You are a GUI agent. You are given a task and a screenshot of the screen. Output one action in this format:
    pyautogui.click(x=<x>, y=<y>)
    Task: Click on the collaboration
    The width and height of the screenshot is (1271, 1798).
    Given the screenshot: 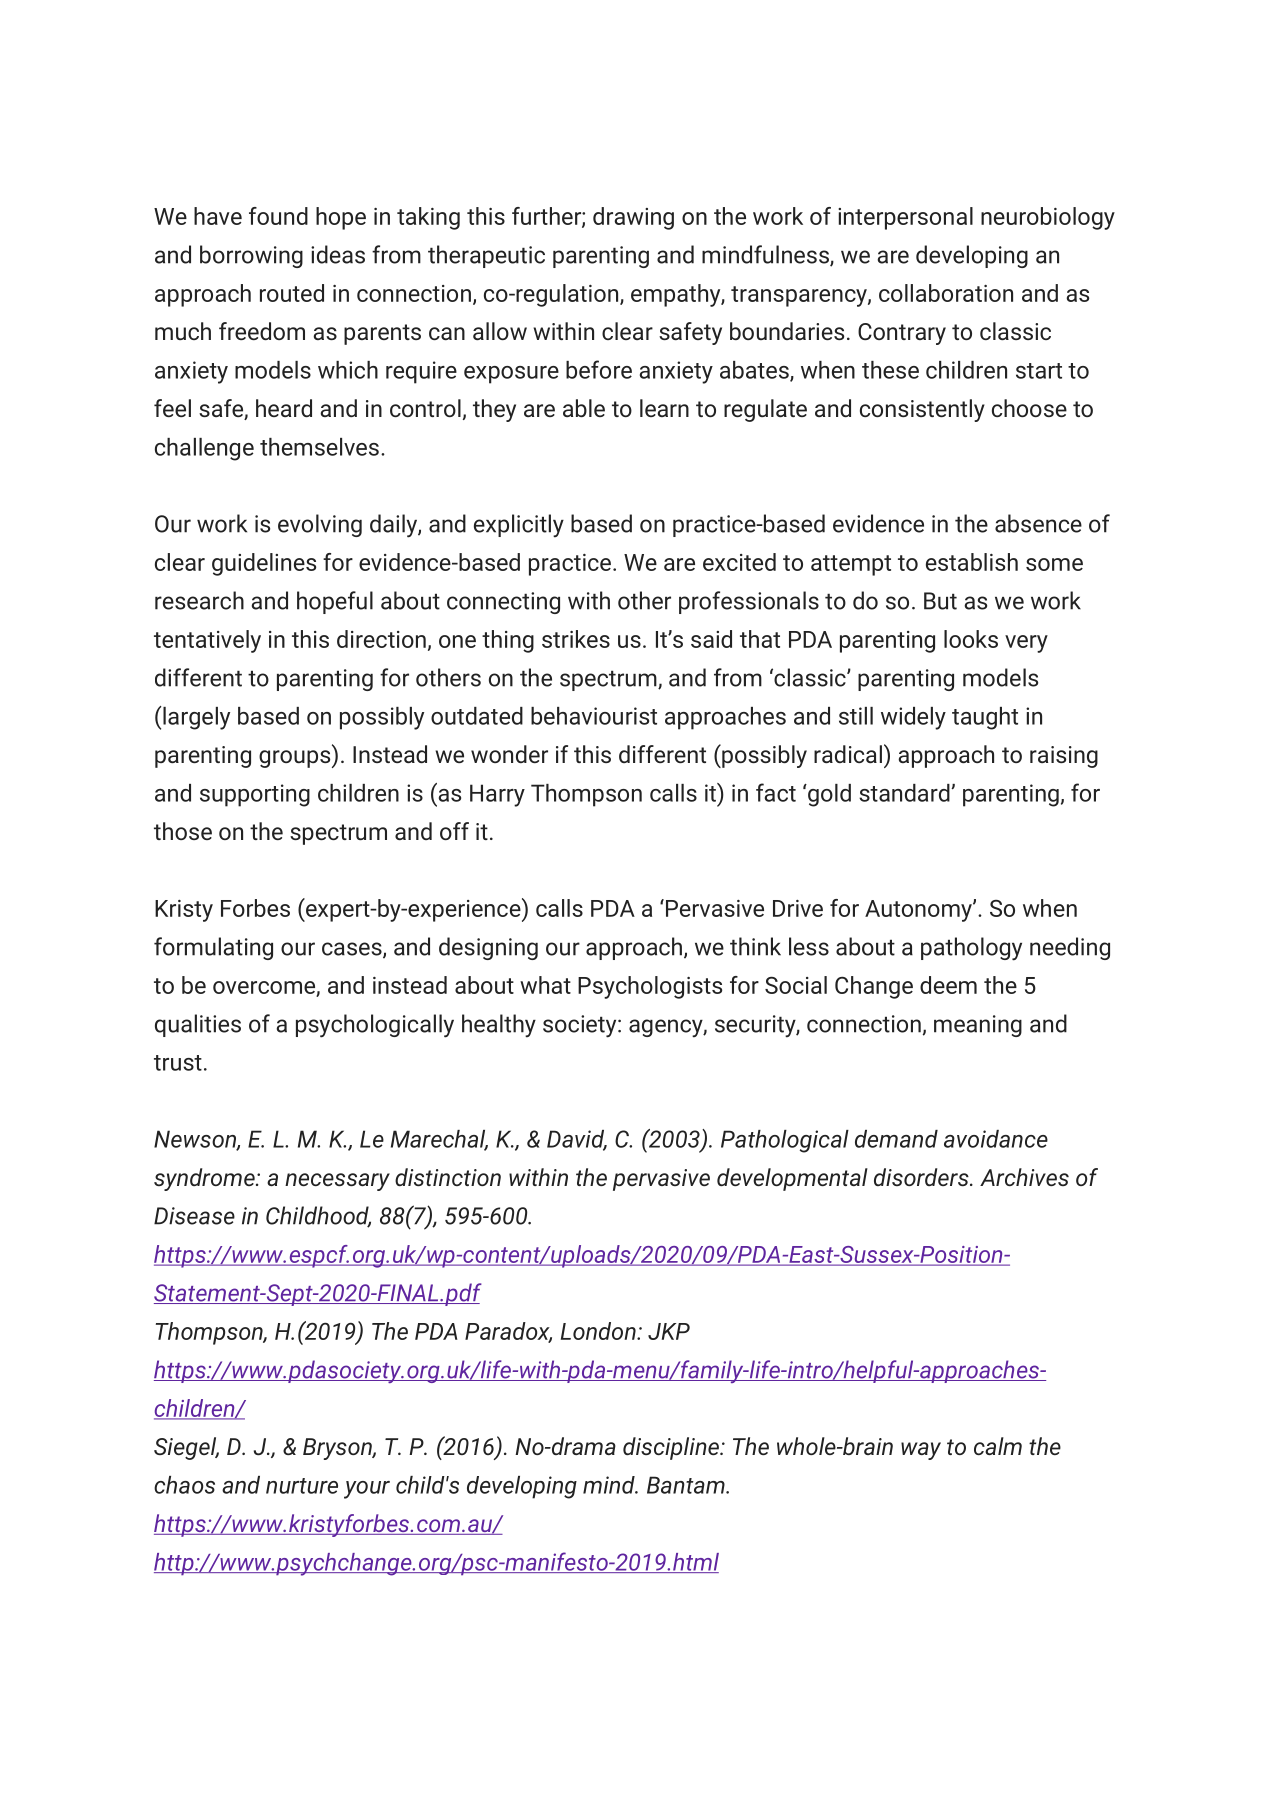 What is the action you would take?
    pyautogui.click(x=946, y=293)
